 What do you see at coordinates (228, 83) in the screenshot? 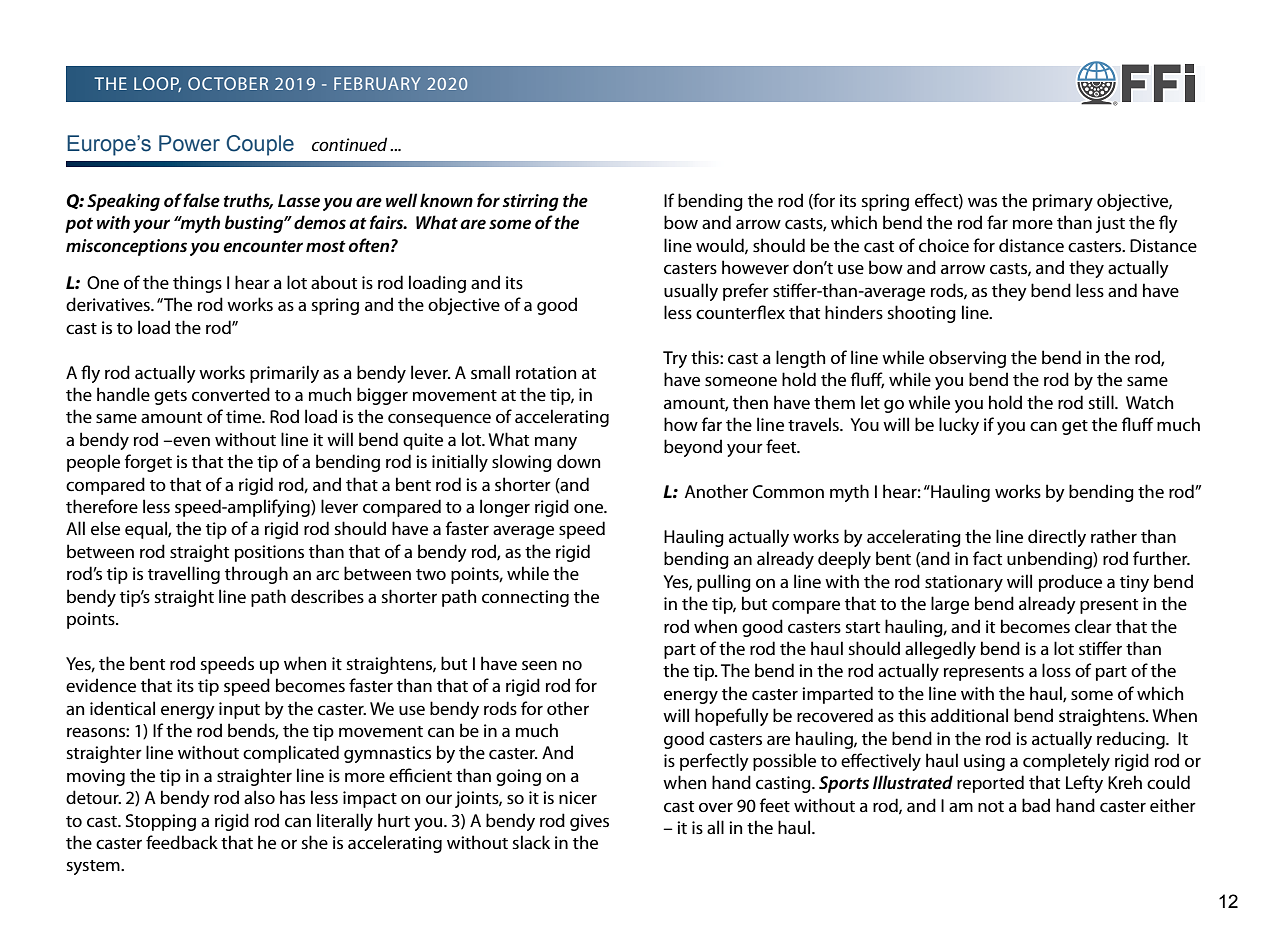
I see `OCTOBER` at bounding box center [228, 83].
